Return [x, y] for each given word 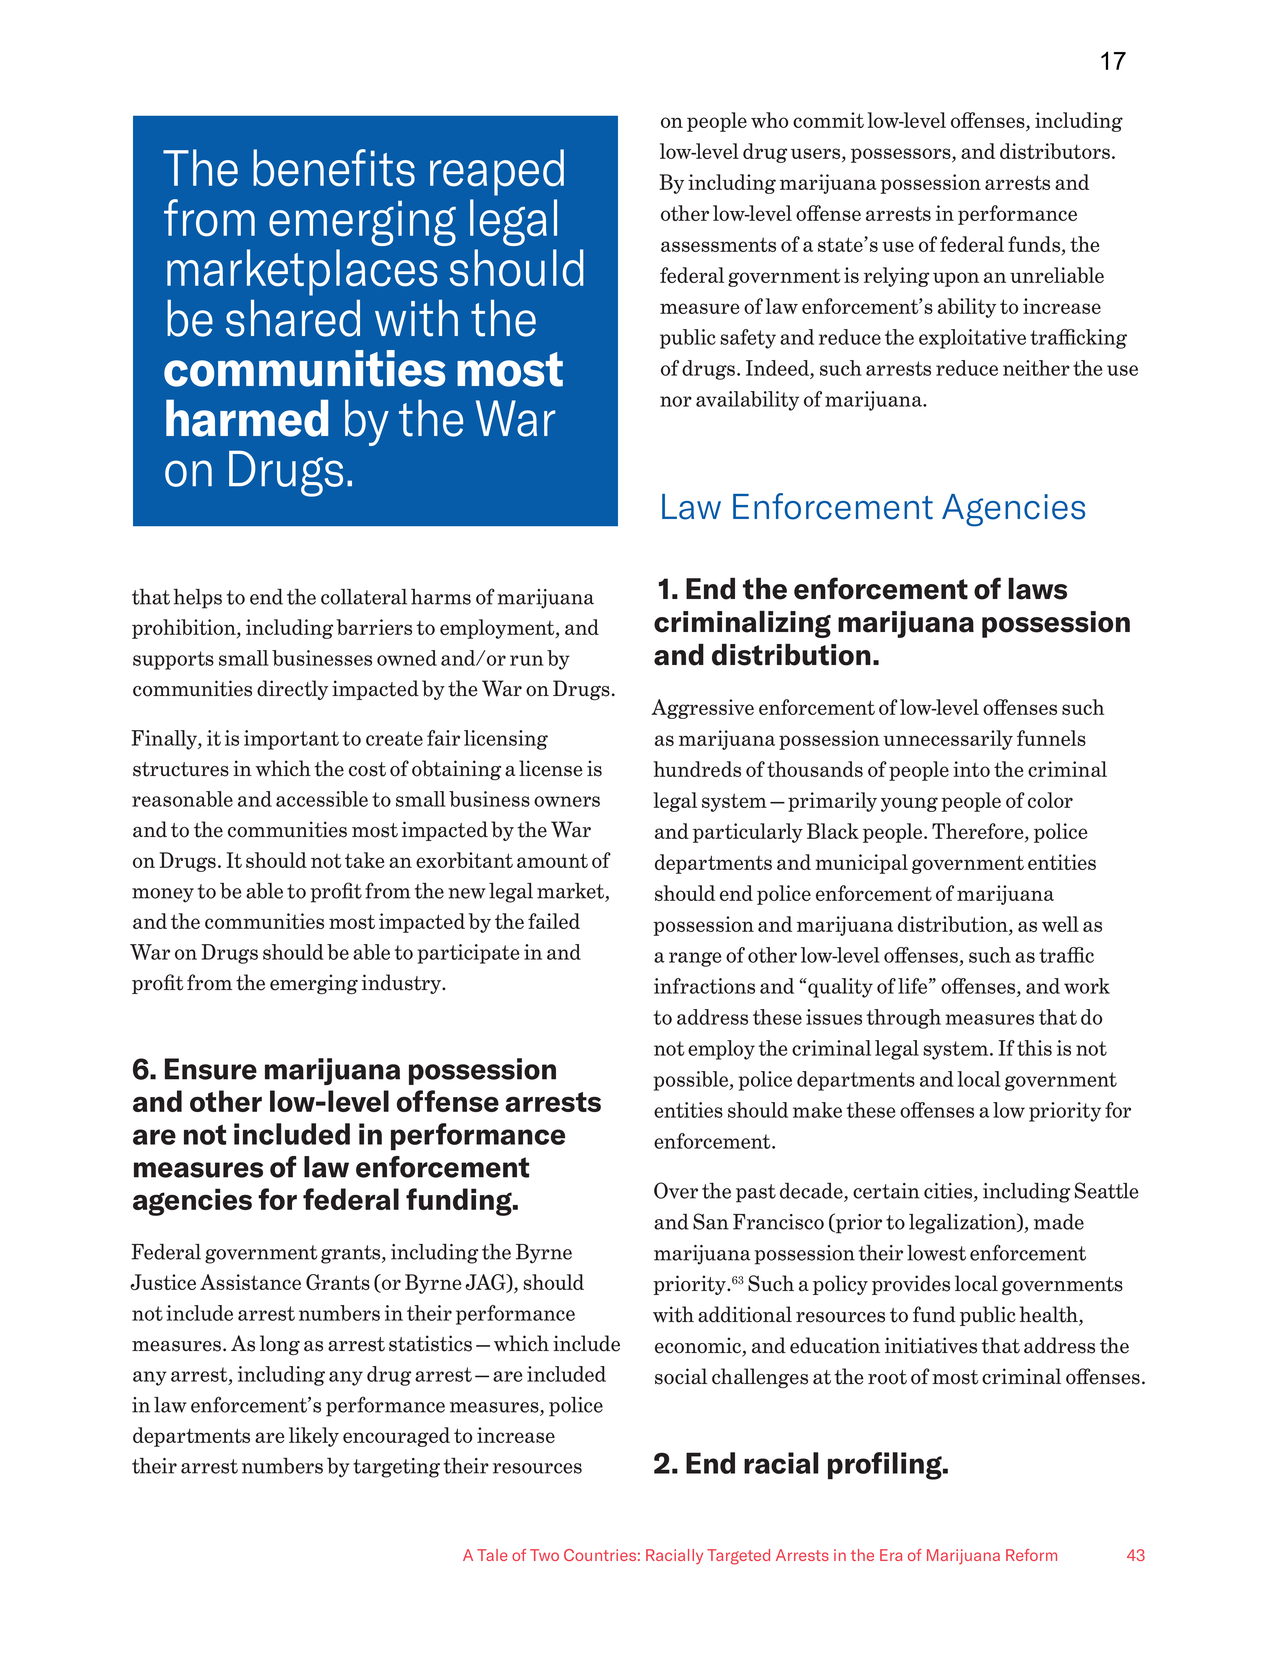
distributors [1055, 151]
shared [293, 318]
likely [314, 1437]
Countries [600, 1555]
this [1034, 1048]
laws [1038, 588]
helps [197, 598]
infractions [704, 986]
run [527, 660]
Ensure [211, 1069]
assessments [718, 244]
